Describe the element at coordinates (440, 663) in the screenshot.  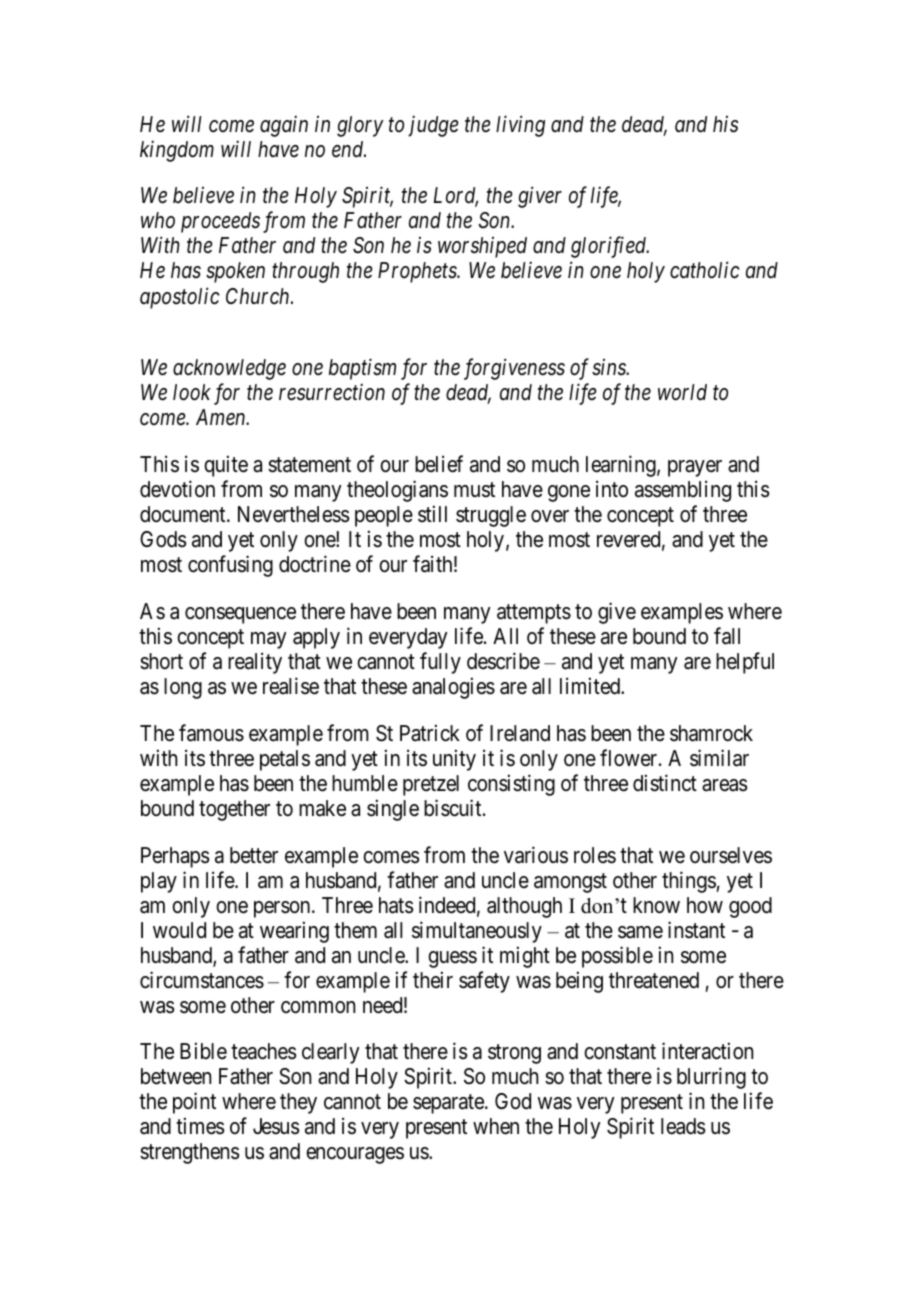
I see `fully` at that location.
